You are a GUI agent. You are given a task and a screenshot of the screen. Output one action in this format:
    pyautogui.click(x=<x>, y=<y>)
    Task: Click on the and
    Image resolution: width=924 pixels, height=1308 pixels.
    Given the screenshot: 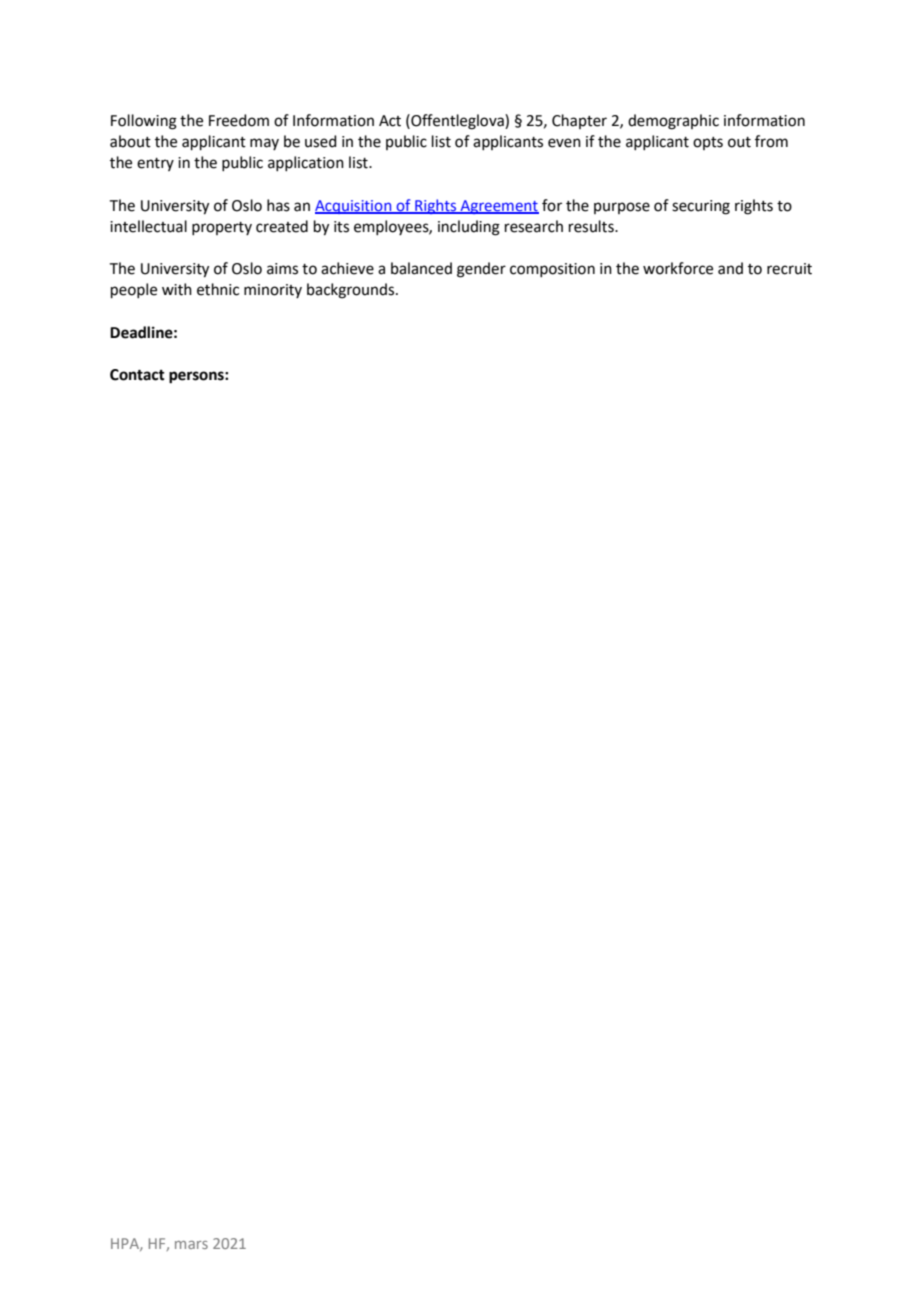 What is the action you would take?
    pyautogui.click(x=730, y=268)
